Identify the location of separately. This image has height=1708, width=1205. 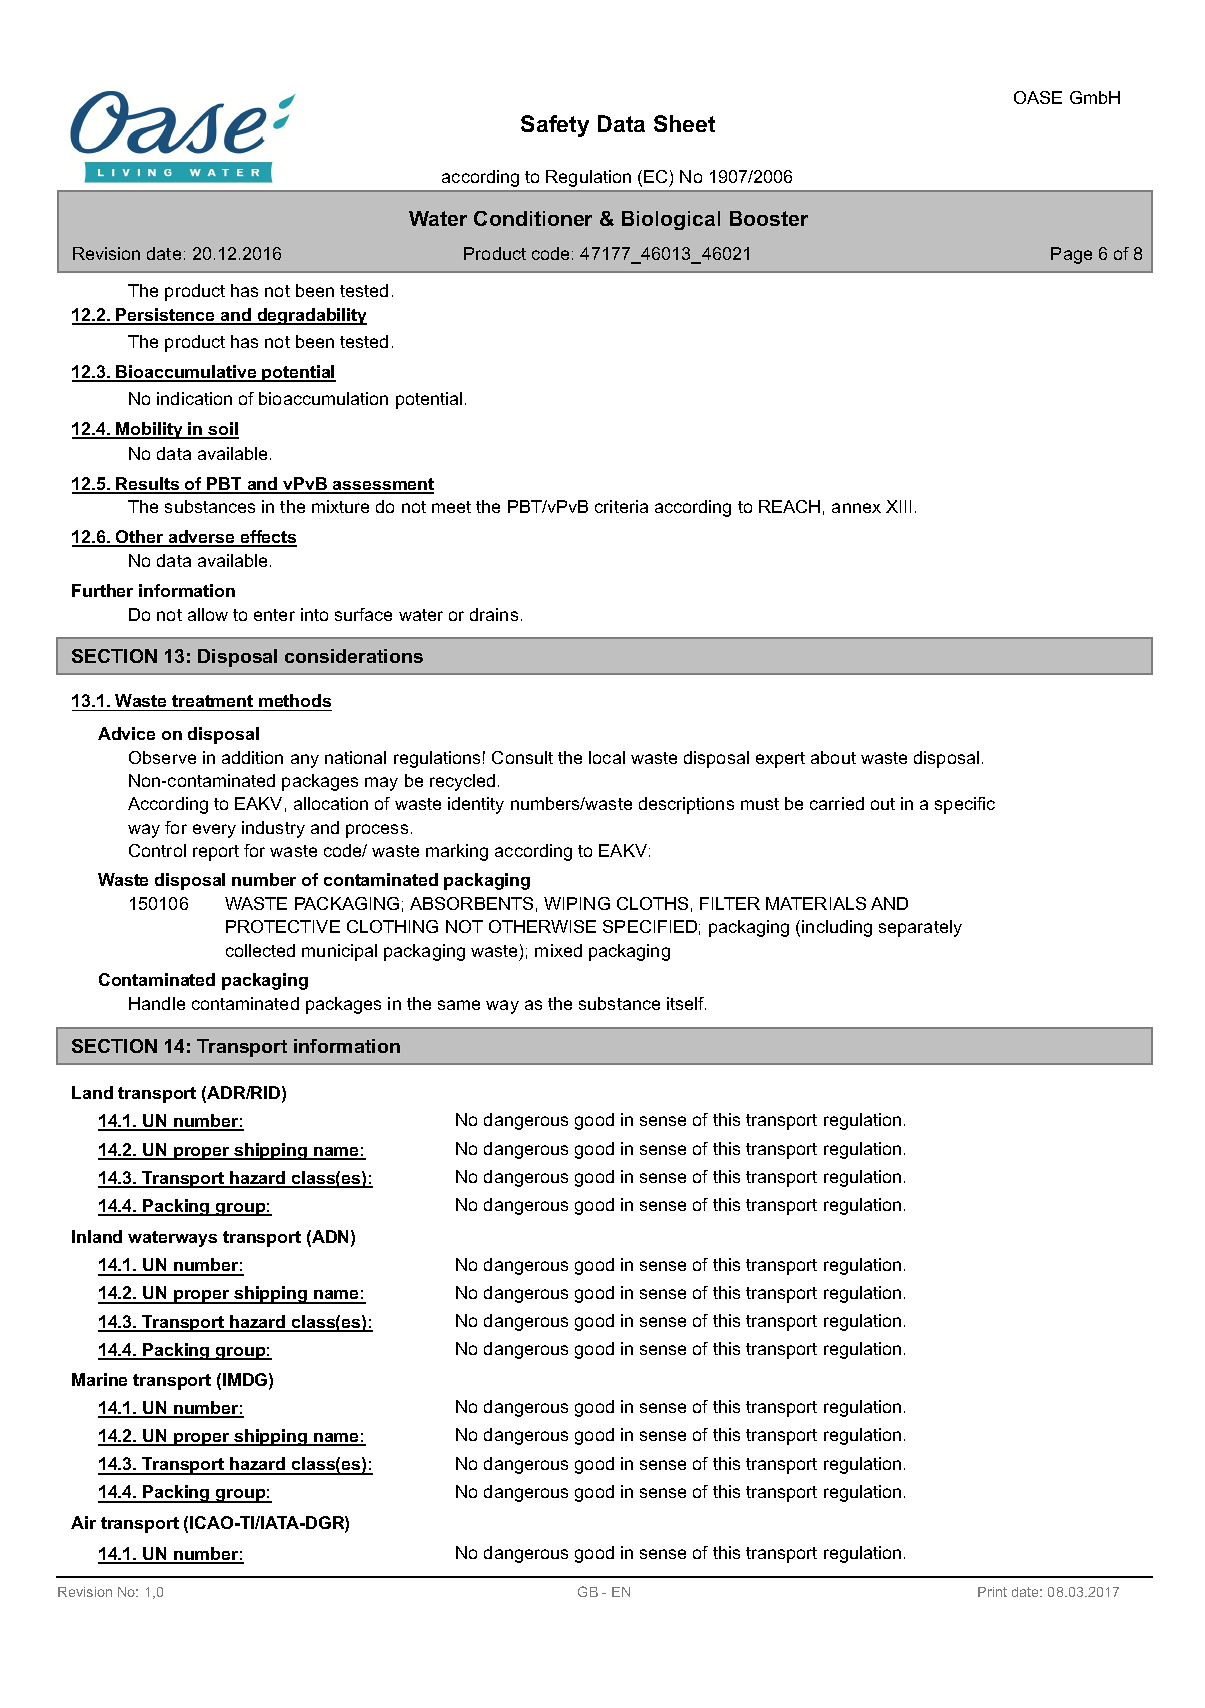
(920, 928).
